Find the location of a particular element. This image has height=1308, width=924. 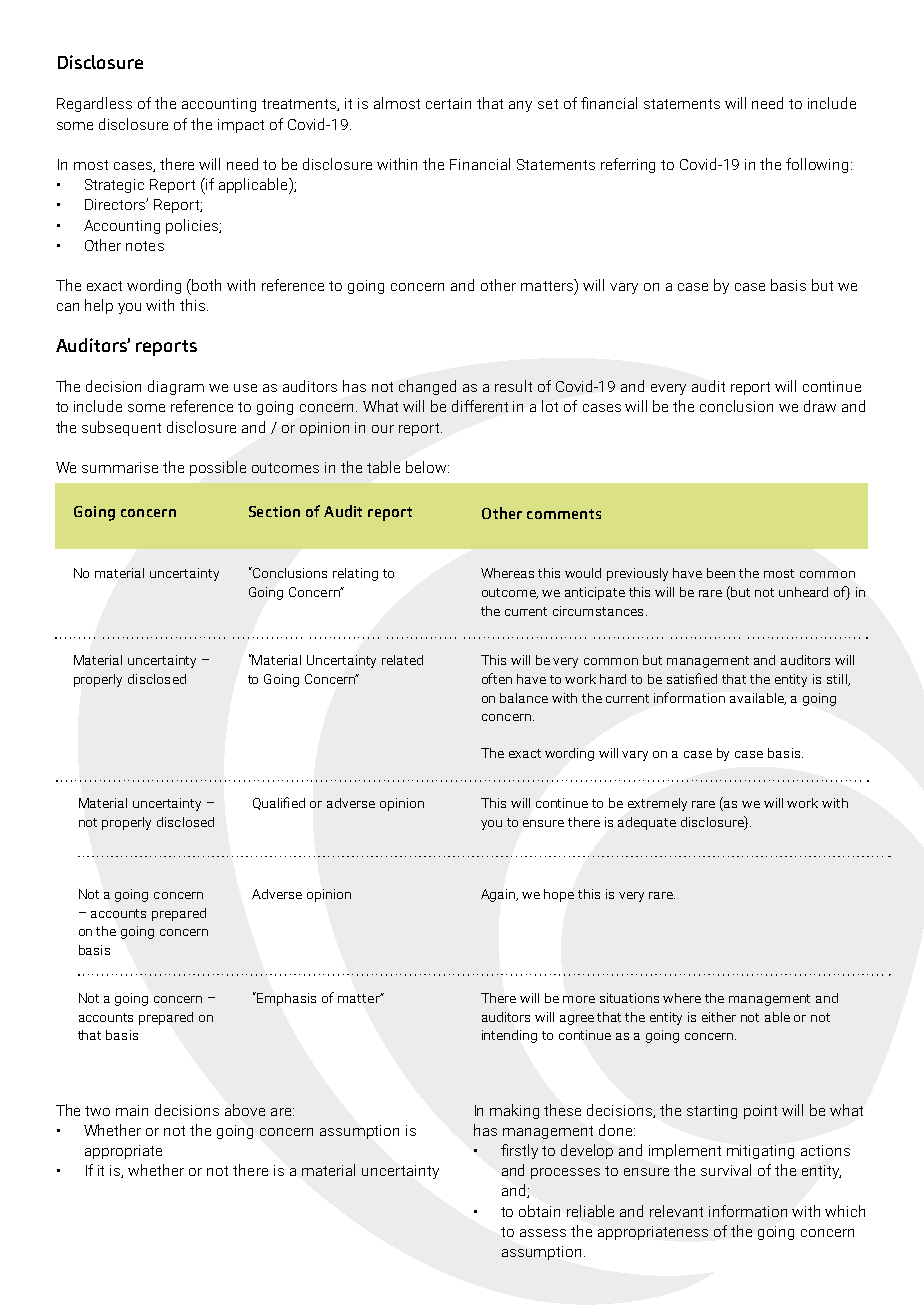

either is located at coordinates (719, 1017).
